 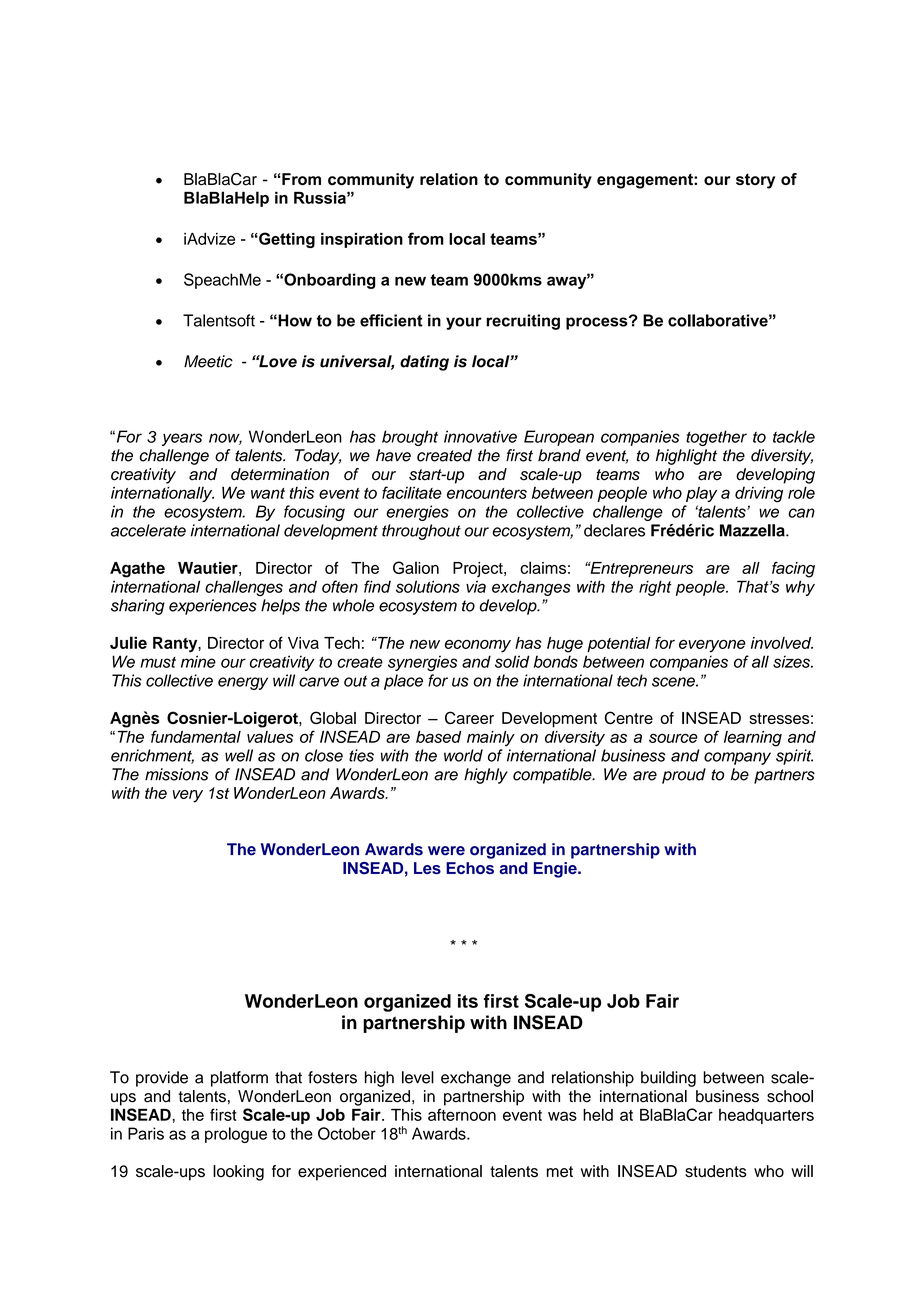 What do you see at coordinates (198, 661) in the page?
I see `mine` at bounding box center [198, 661].
